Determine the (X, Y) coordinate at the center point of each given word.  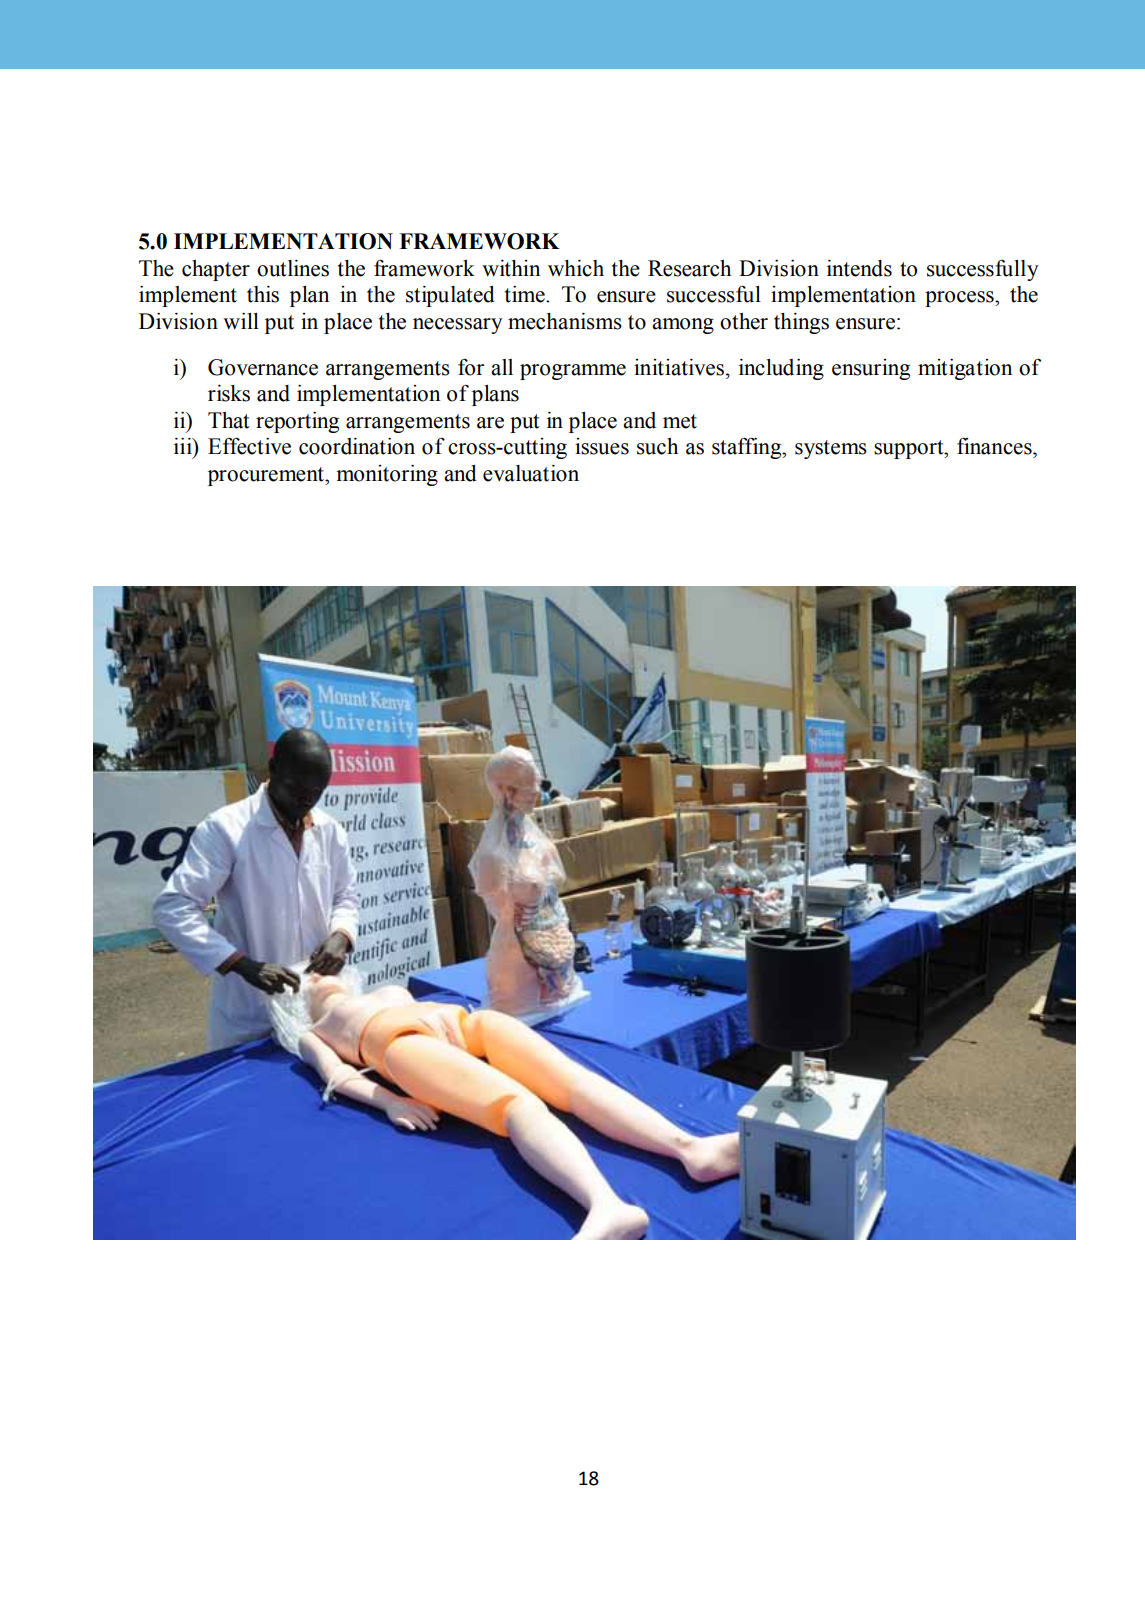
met (680, 421)
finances (995, 446)
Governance (263, 367)
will (241, 321)
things (801, 323)
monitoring (387, 475)
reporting (297, 422)
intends (859, 268)
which (576, 268)
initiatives (680, 367)
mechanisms (565, 321)
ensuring (871, 369)
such (657, 446)
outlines (293, 268)
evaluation (531, 473)
